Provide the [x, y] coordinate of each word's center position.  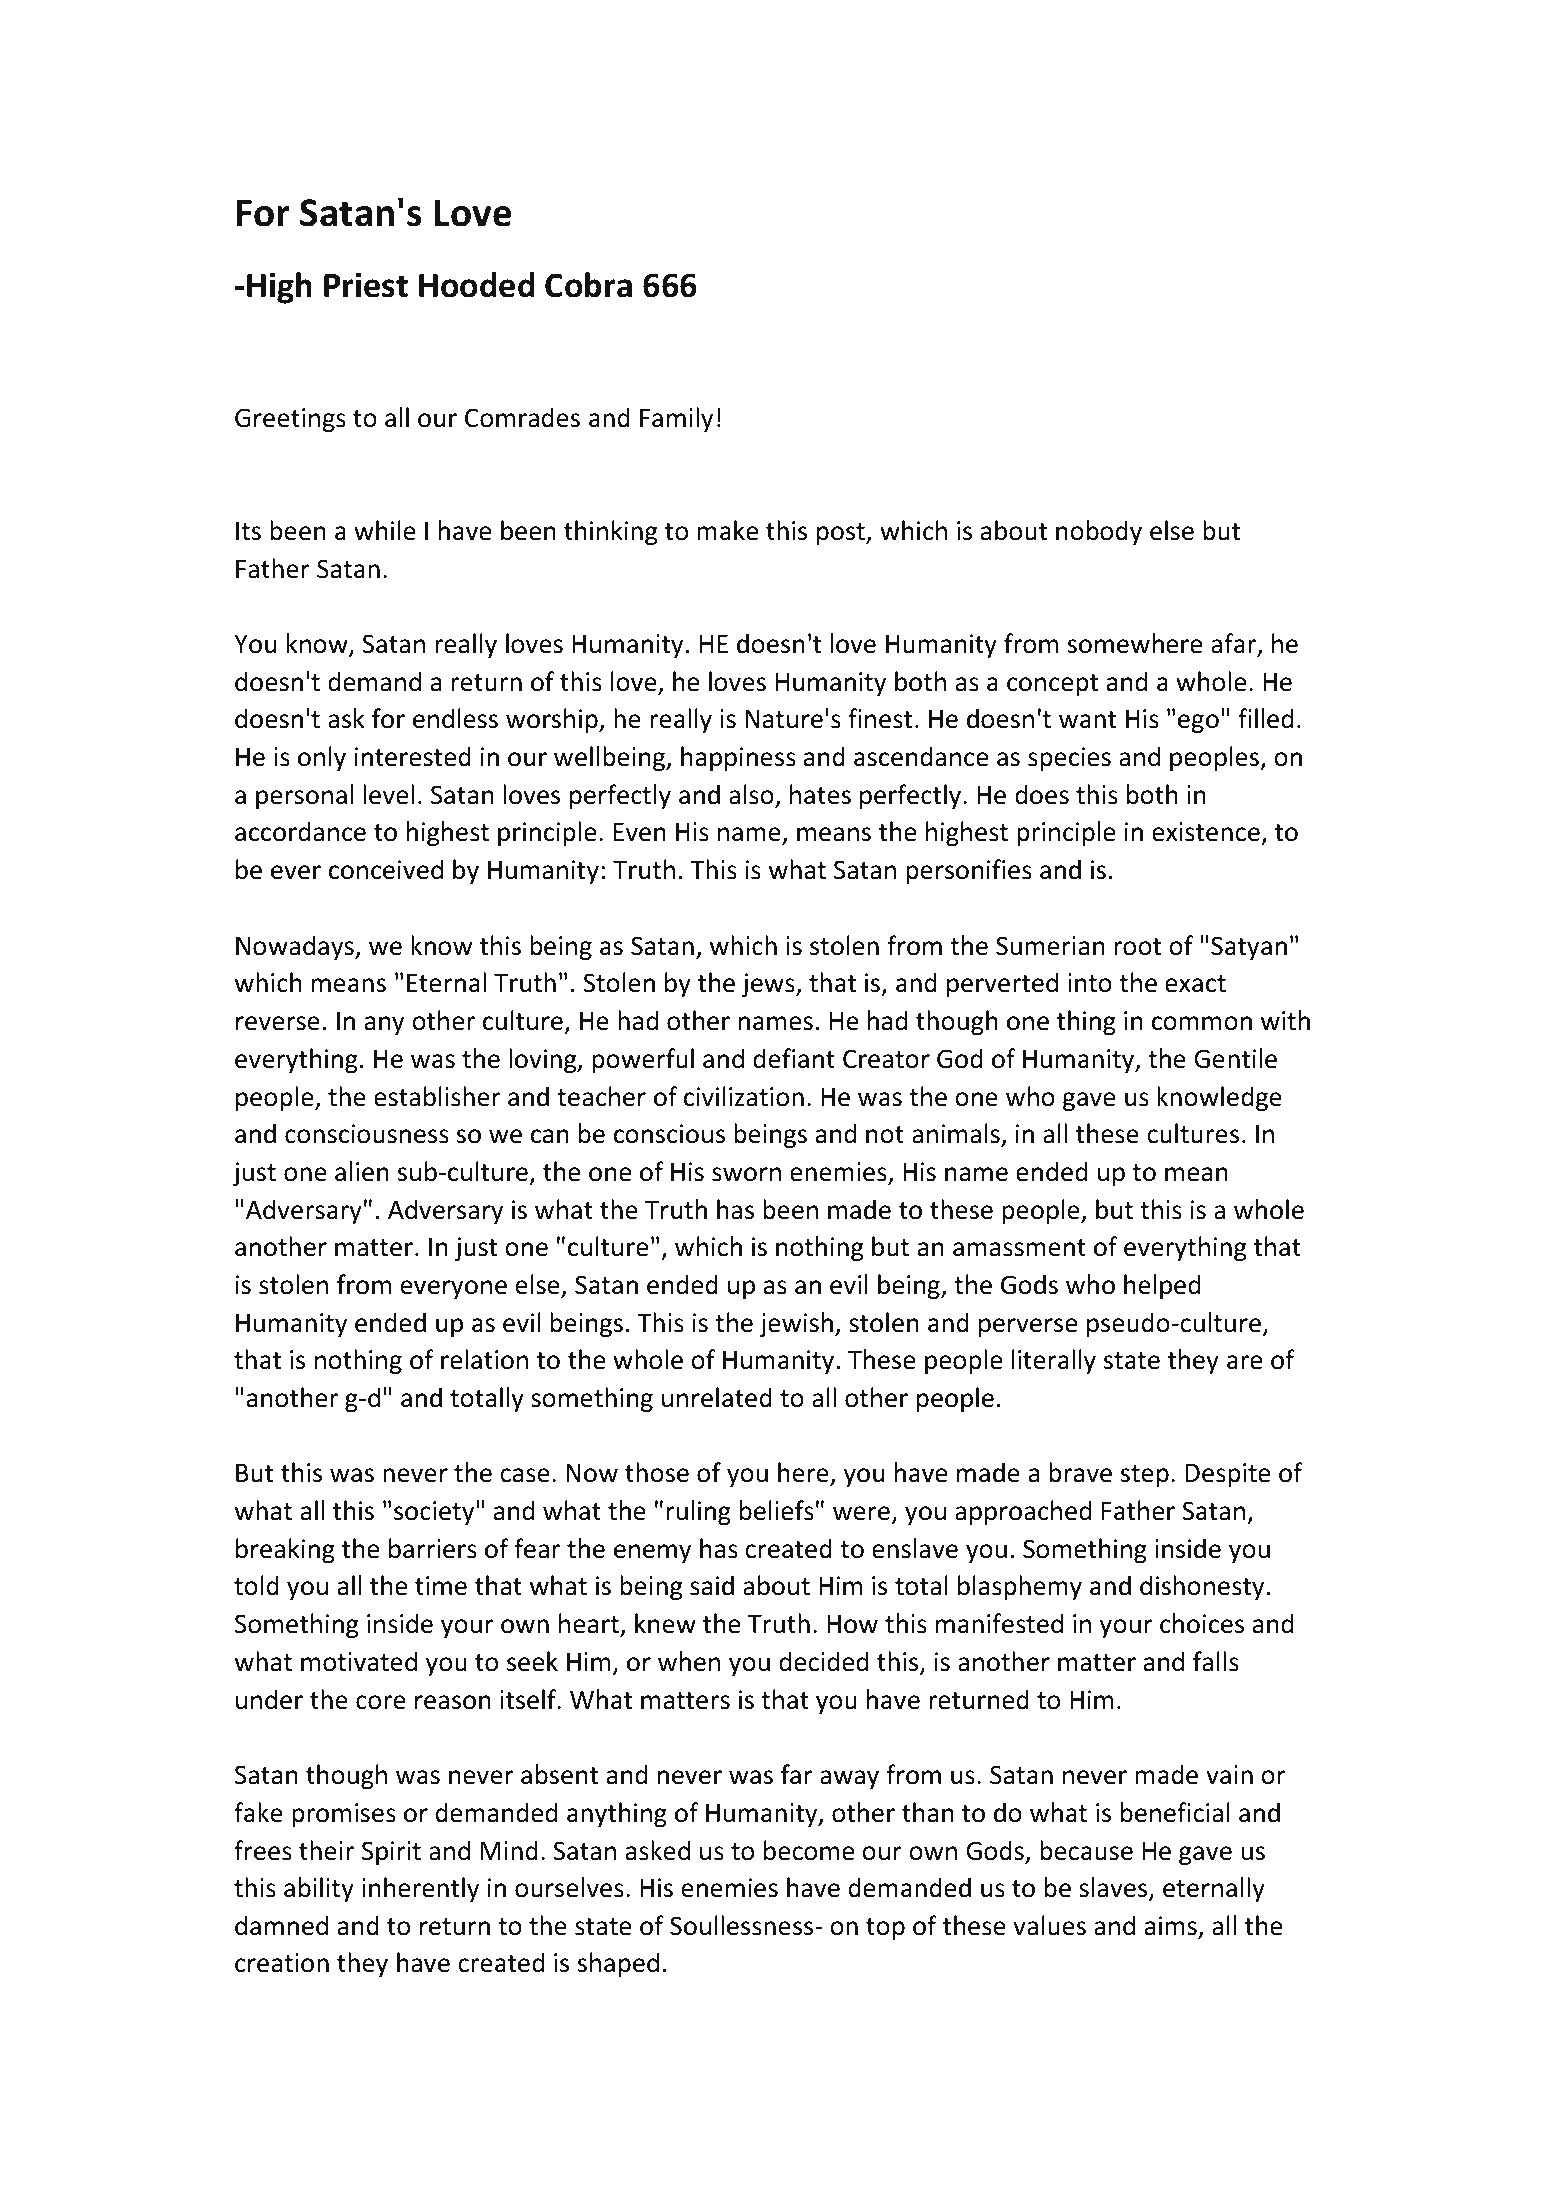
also [751, 794]
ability [319, 1889]
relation [484, 1359]
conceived [386, 869]
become [809, 1850]
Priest [366, 285]
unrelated [717, 1397]
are [1244, 1362]
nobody [1099, 532]
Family [676, 419]
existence [1207, 833]
